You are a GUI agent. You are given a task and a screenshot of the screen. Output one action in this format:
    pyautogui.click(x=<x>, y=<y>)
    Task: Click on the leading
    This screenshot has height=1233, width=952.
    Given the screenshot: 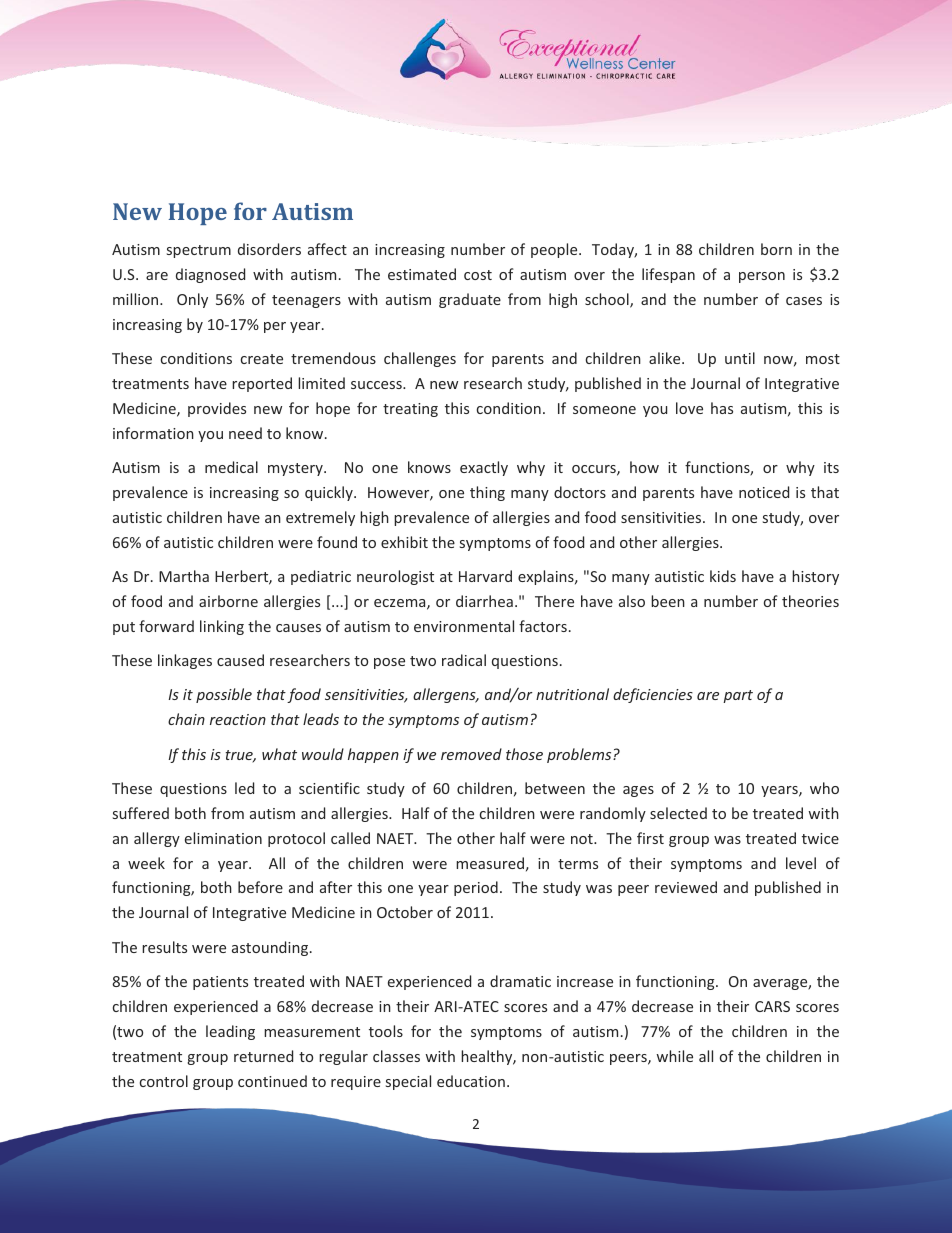 What is the action you would take?
    pyautogui.click(x=230, y=1032)
